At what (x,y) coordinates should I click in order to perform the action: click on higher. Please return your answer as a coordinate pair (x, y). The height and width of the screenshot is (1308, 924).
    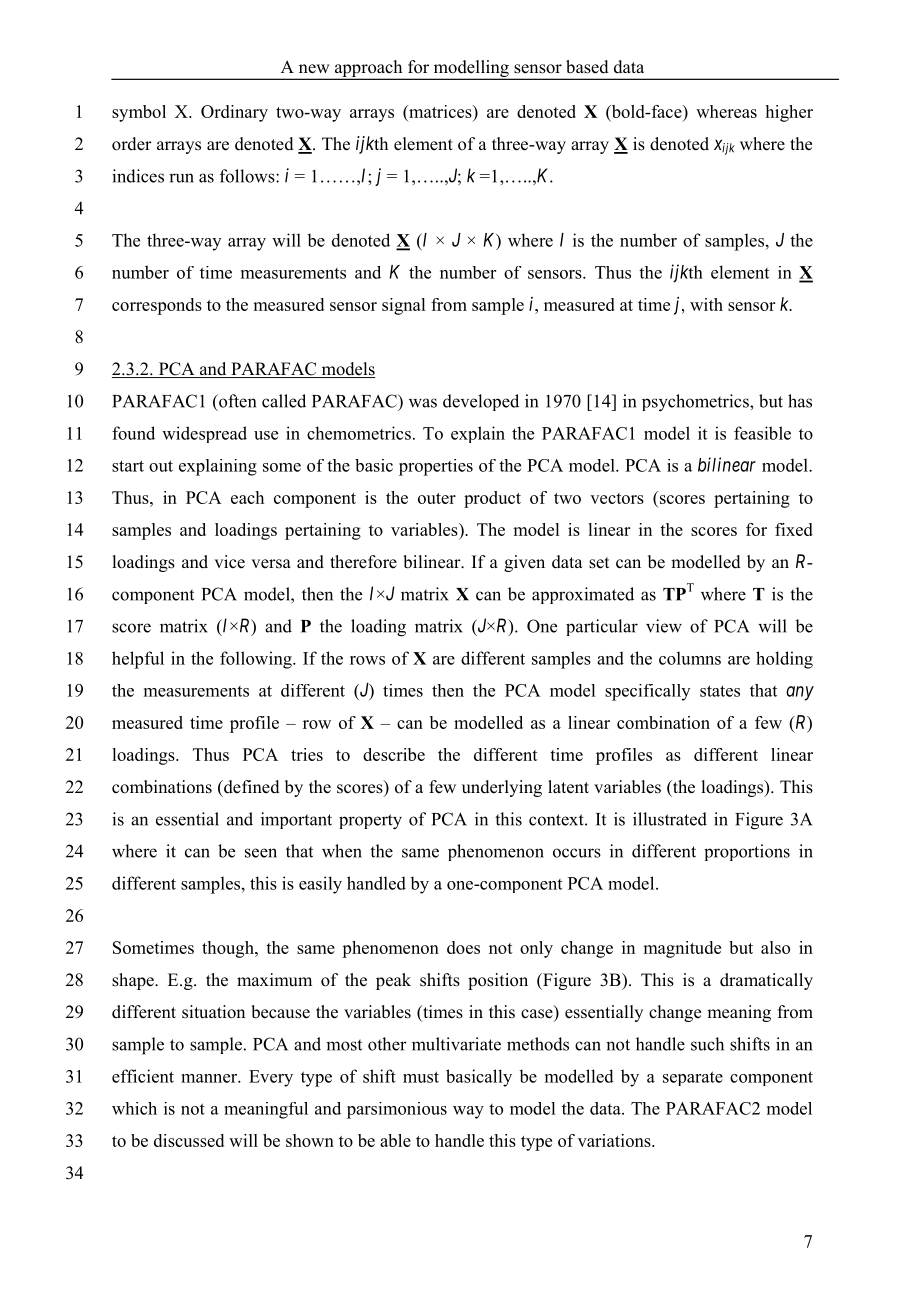
    Looking at the image, I should click on (789, 113).
